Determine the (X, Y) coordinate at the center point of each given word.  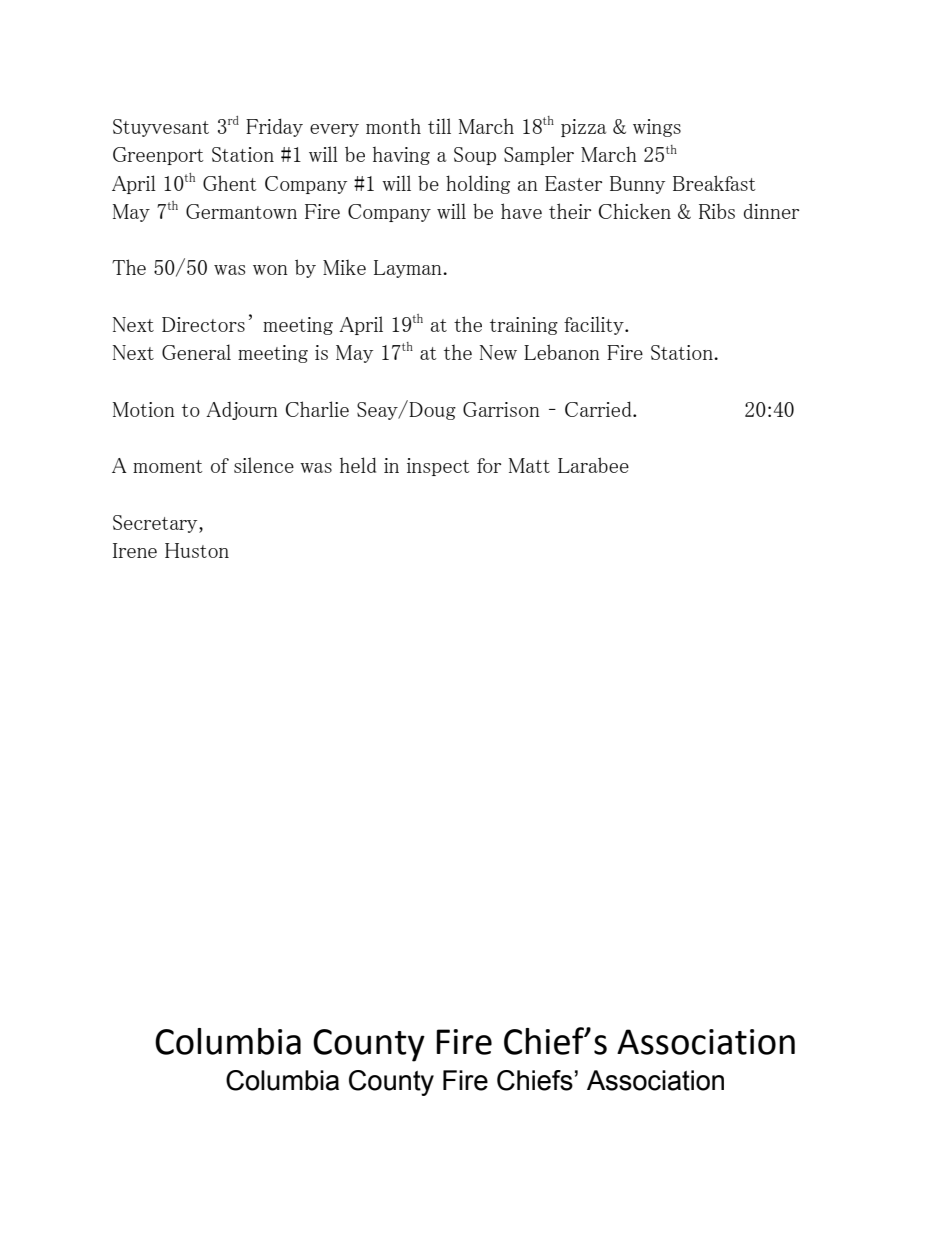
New (498, 352)
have (521, 211)
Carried (599, 409)
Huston (197, 550)
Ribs (717, 211)
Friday (274, 127)
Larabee (593, 465)
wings (657, 128)
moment (168, 466)
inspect (438, 467)
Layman (409, 269)
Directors (203, 324)
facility (595, 325)
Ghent (230, 183)
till (439, 126)
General (196, 352)
